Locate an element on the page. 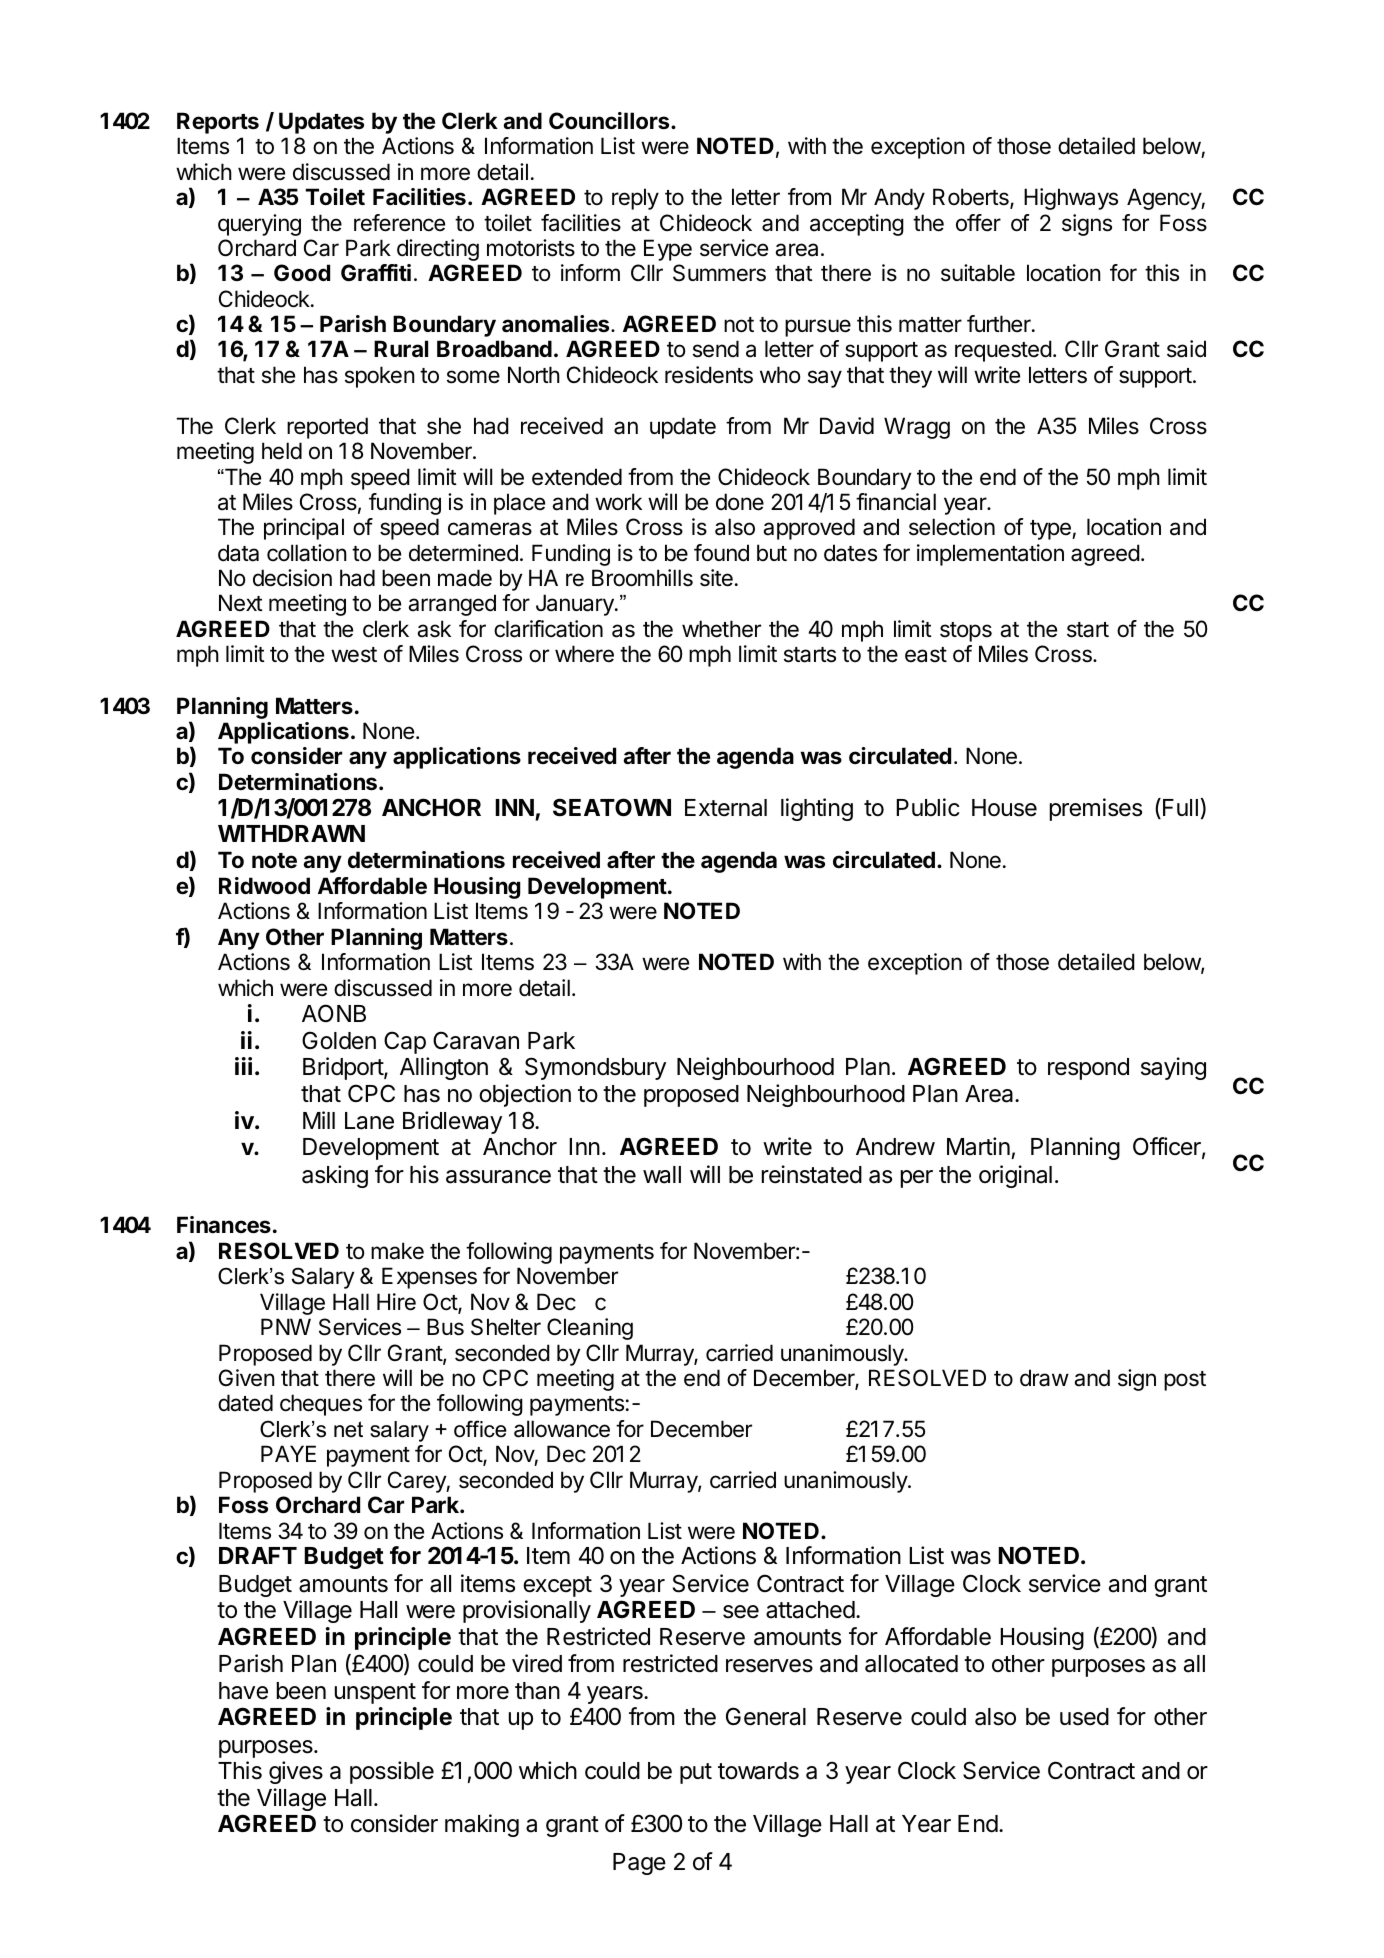 The image size is (1384, 1958). gives is located at coordinates (296, 1772).
